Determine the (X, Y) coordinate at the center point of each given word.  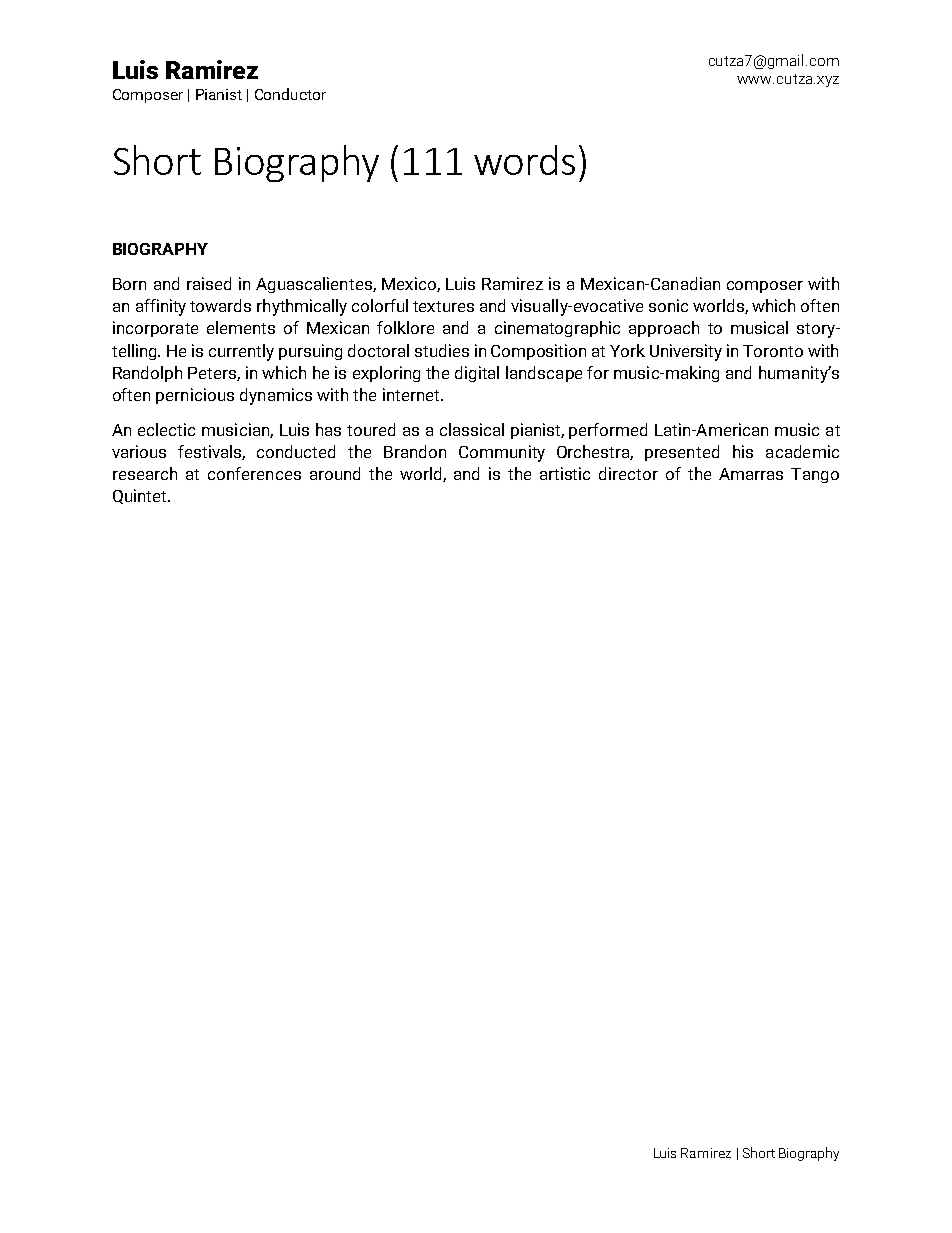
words (524, 160)
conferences (254, 473)
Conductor (290, 94)
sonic (668, 305)
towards (220, 305)
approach (664, 329)
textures (443, 306)
